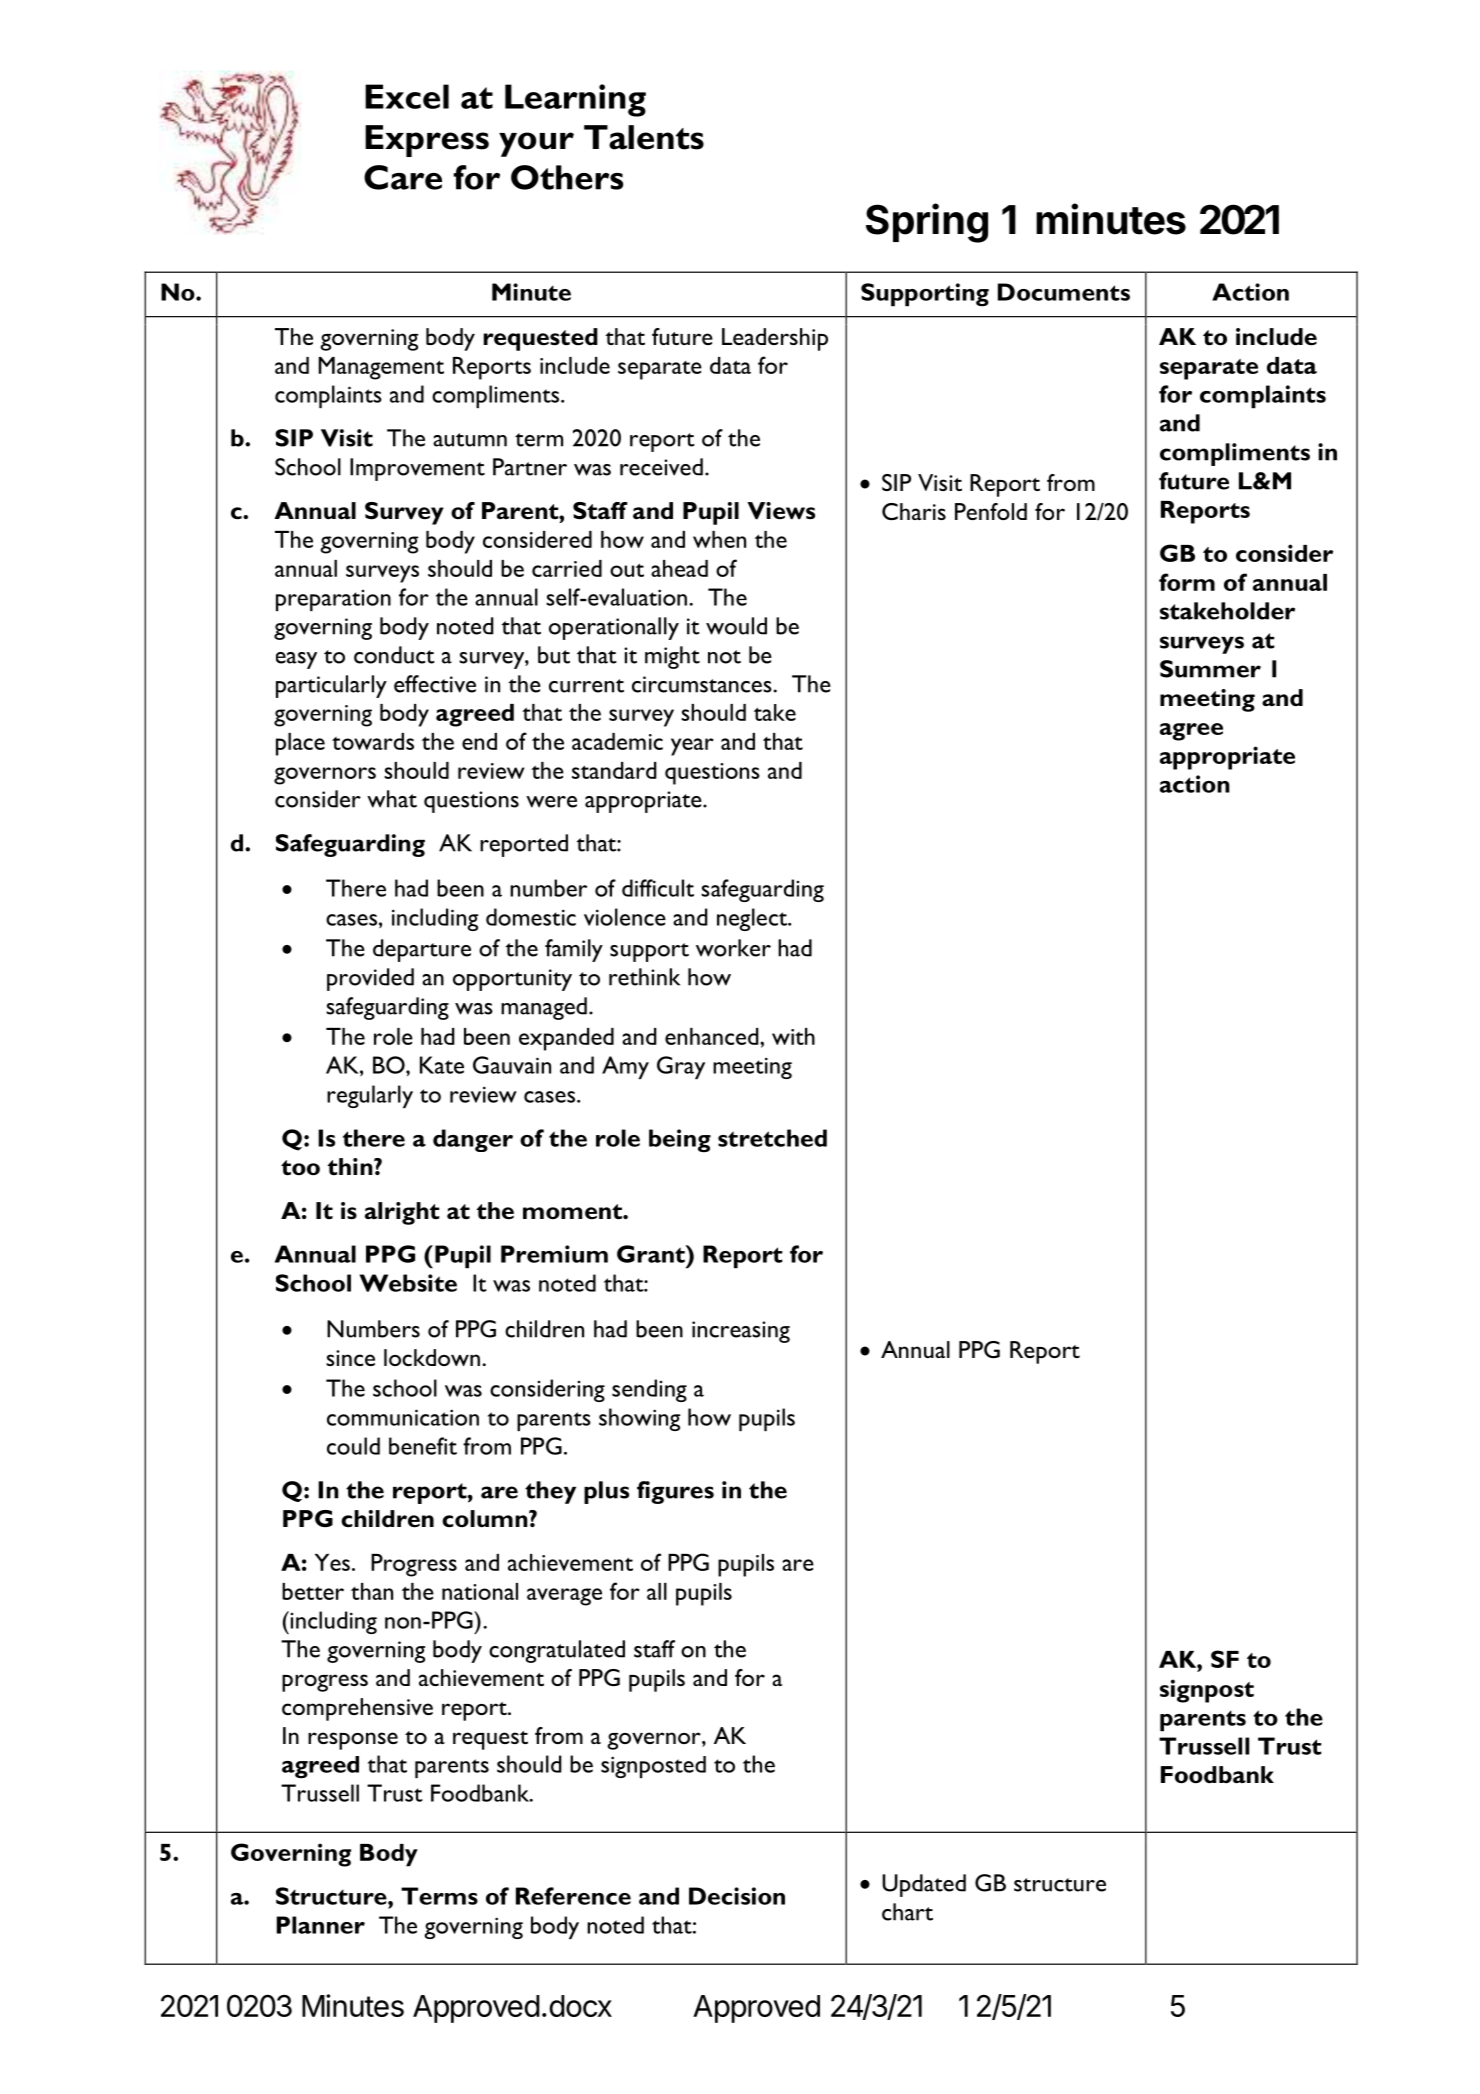 The height and width of the screenshot is (2094, 1480). Describe the element at coordinates (644, 137) in the screenshot. I see `Talents` at that location.
